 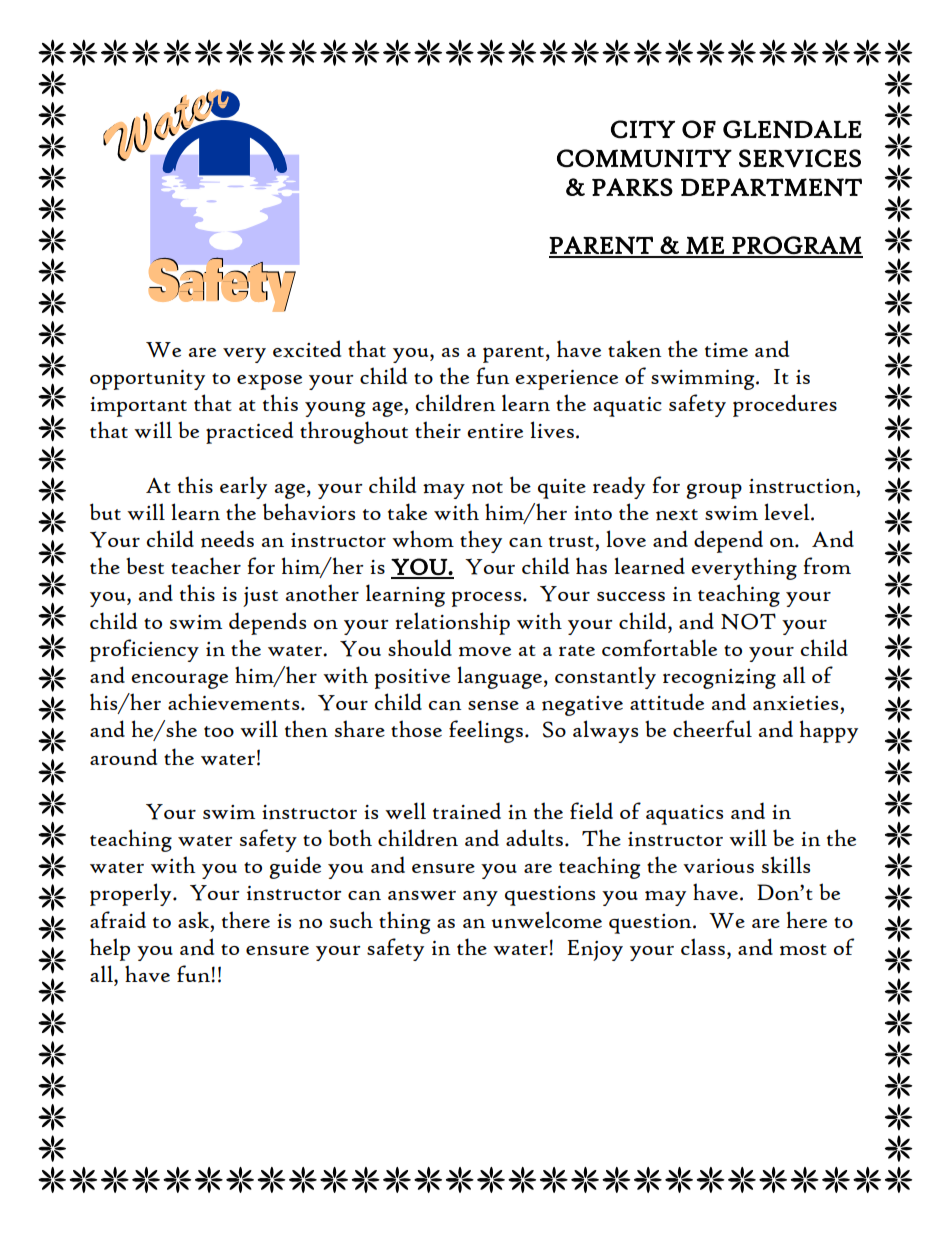 I want to click on proficiency, so click(x=144, y=650).
